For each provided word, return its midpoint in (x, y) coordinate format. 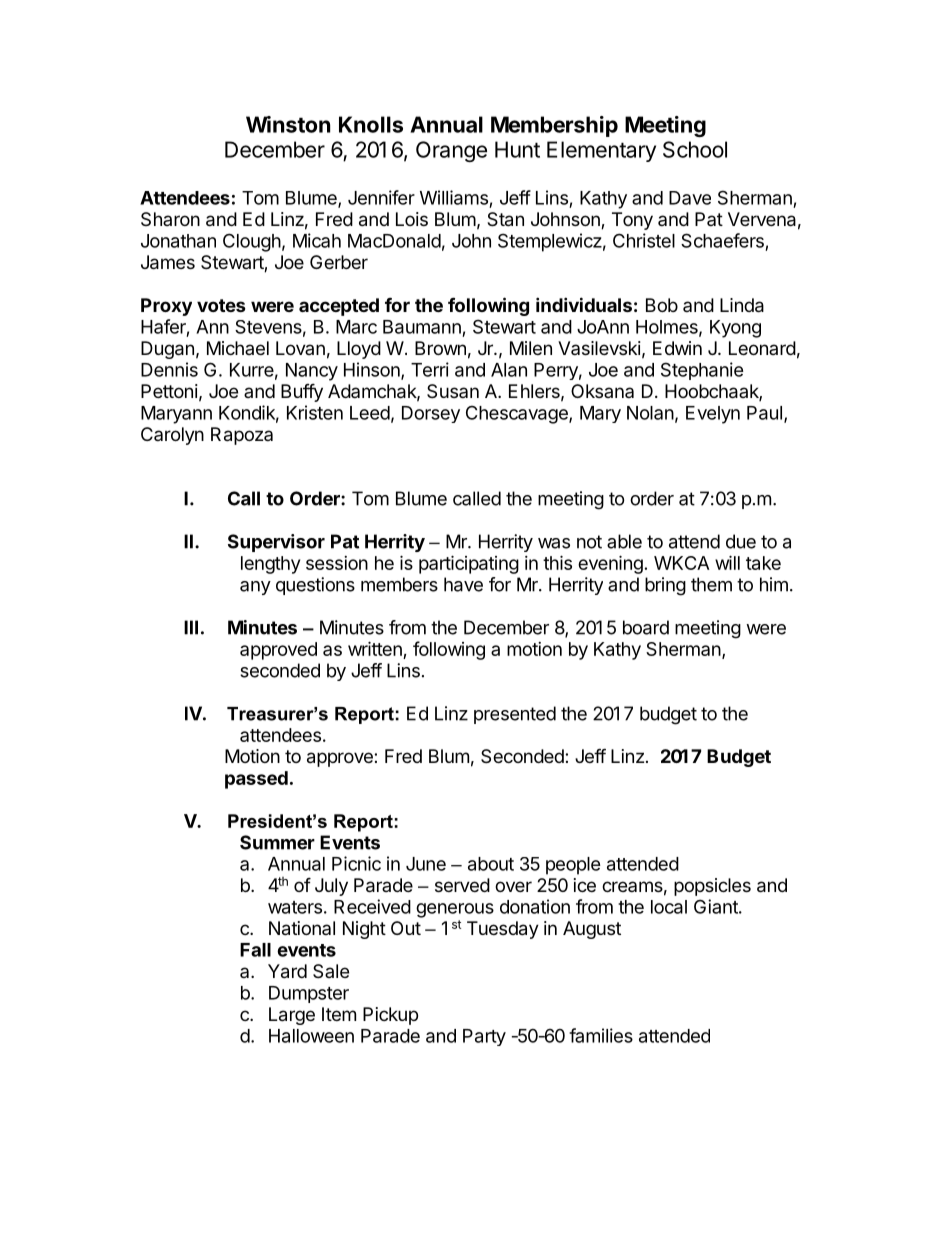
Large (292, 1016)
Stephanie (702, 371)
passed (256, 780)
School (695, 149)
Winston (288, 124)
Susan (453, 391)
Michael (238, 348)
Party (484, 1037)
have (463, 584)
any (255, 588)
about (491, 864)
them (711, 584)
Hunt (517, 149)
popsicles (712, 887)
